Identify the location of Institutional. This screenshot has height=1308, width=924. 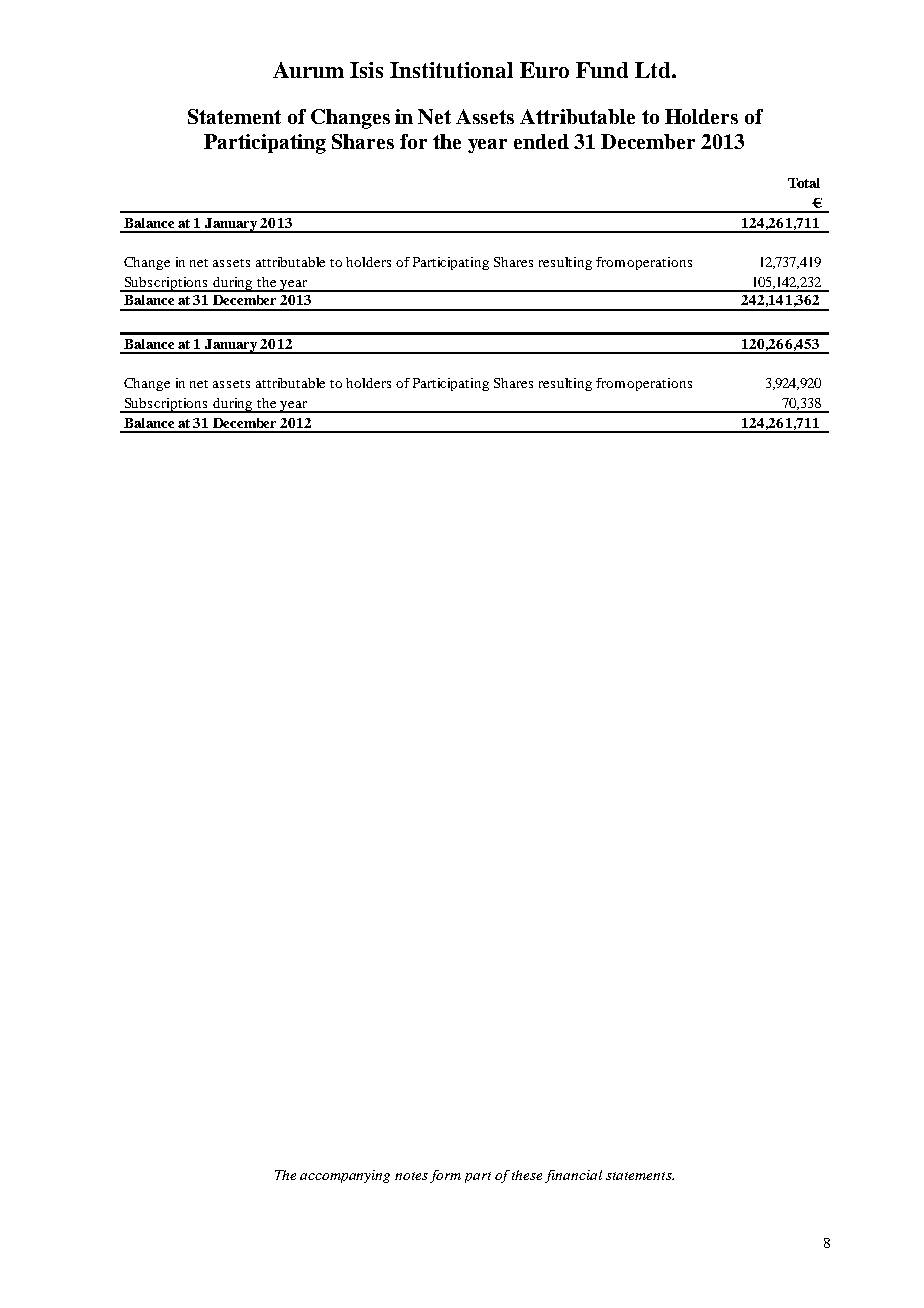
(451, 70).
